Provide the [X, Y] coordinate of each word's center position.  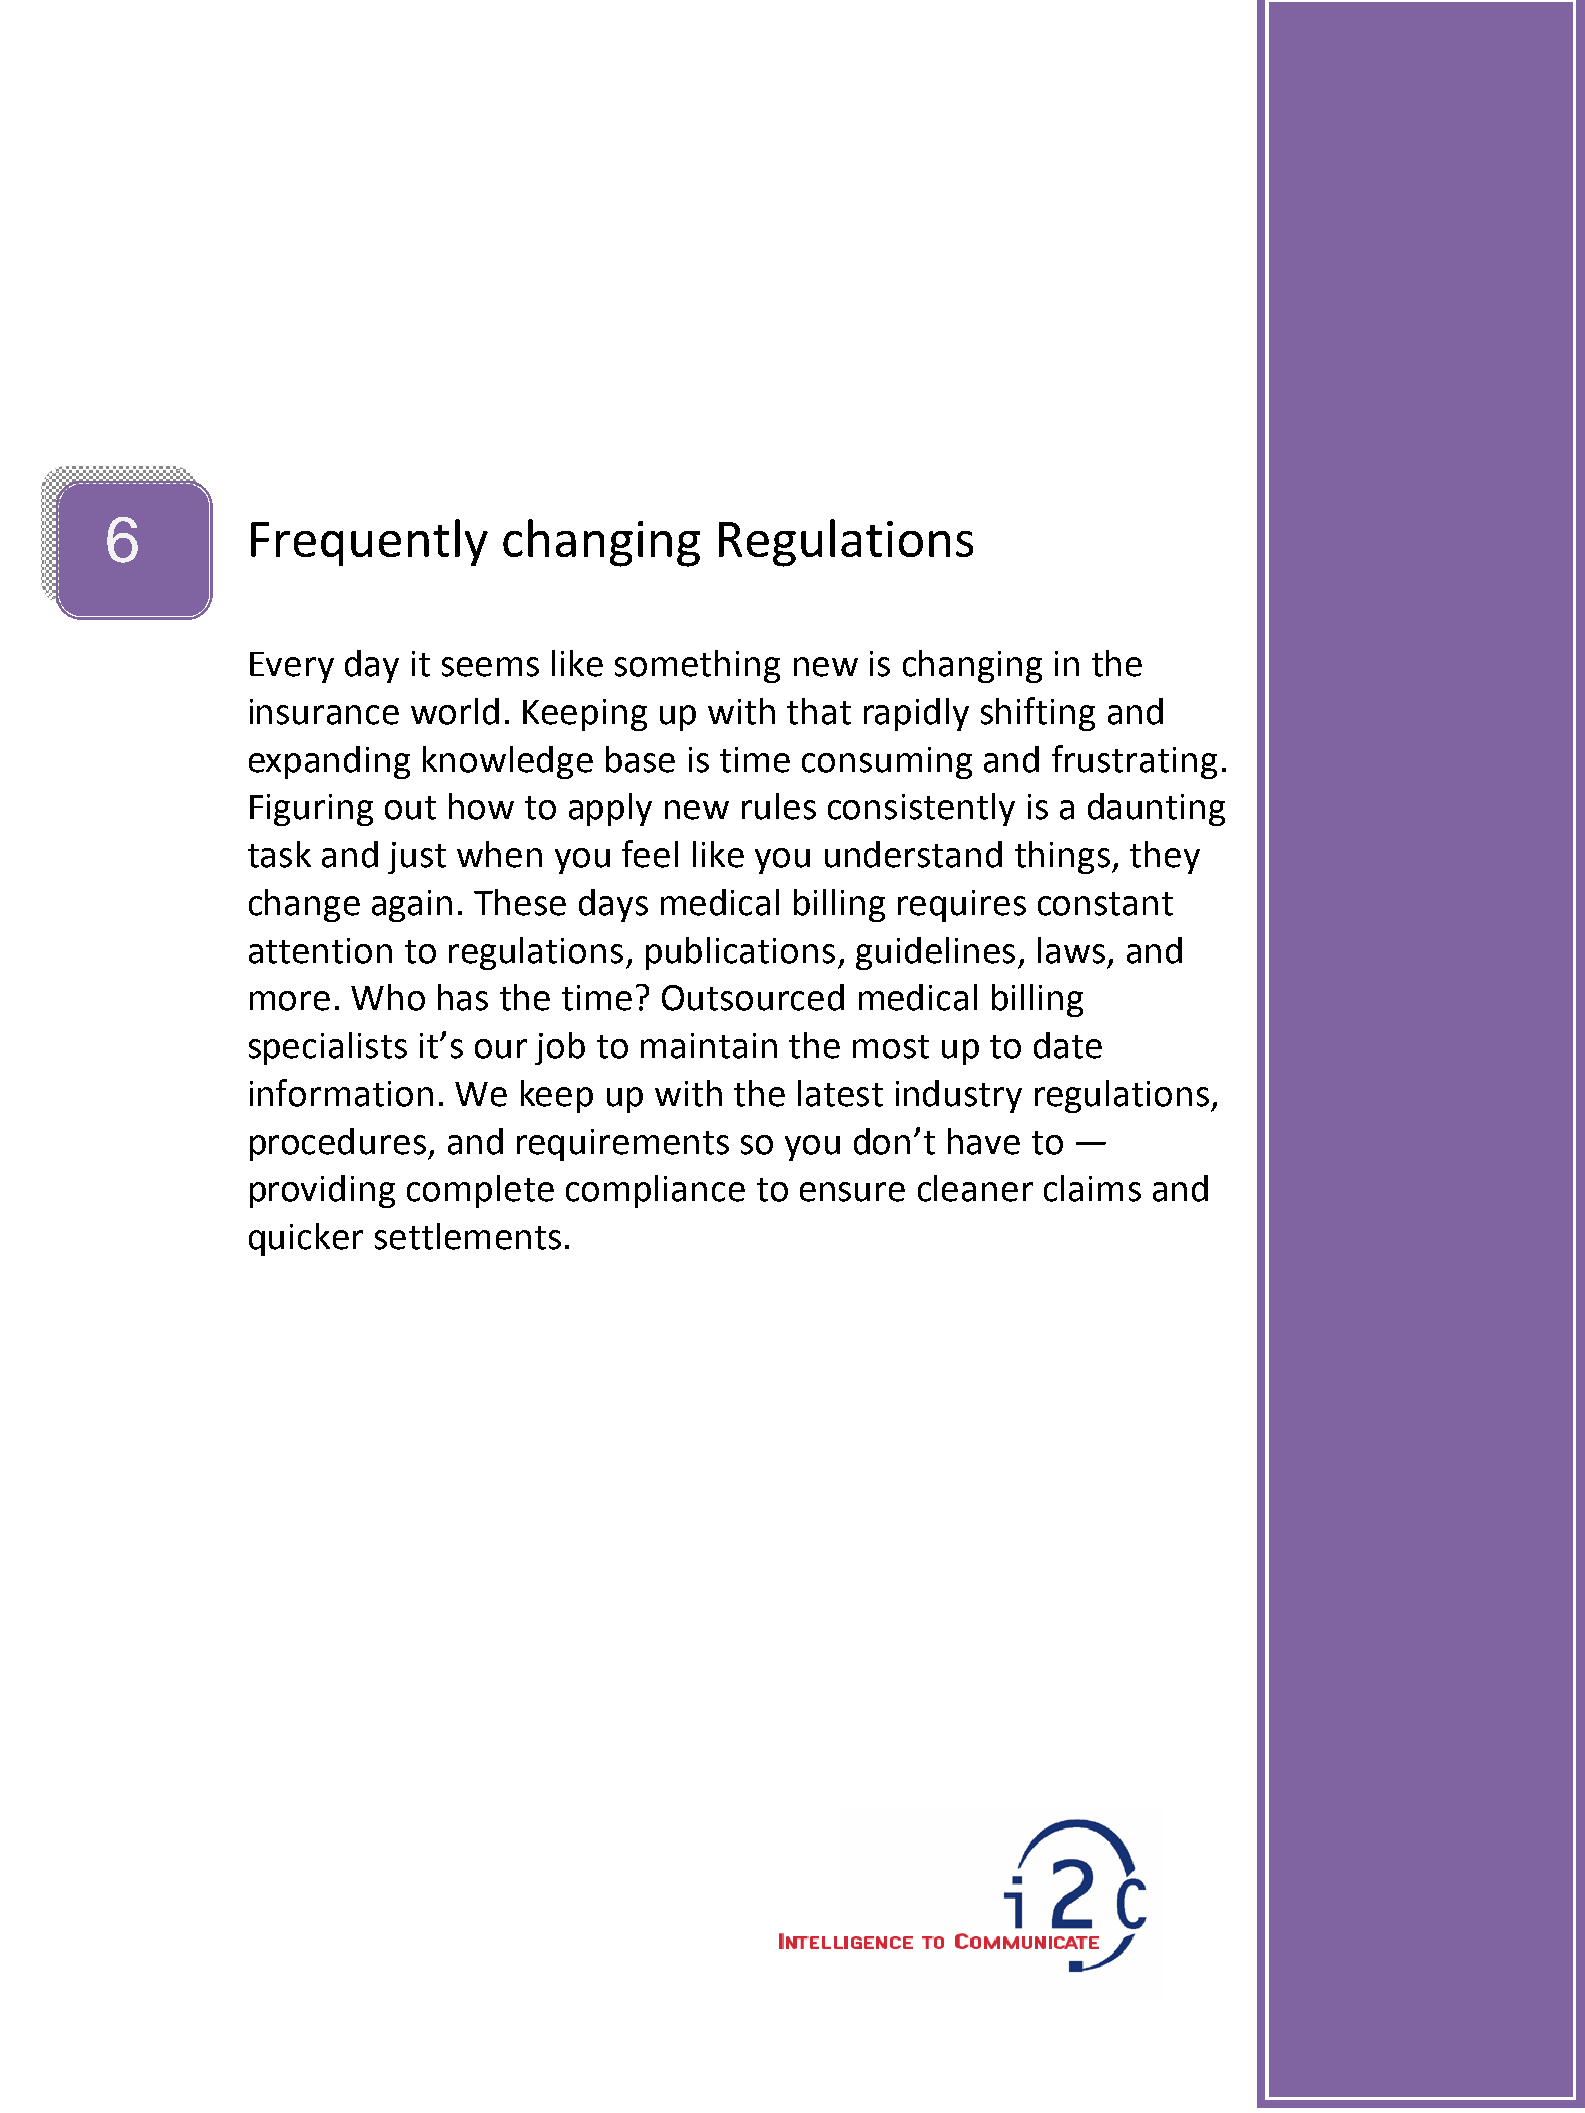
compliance [655, 1191]
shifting [1038, 714]
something [697, 666]
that [819, 711]
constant [1105, 904]
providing [322, 1191]
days [613, 905]
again [412, 906]
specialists [328, 1048]
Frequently [369, 542]
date [1068, 1045]
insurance [324, 712]
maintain [709, 1046]
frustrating [1134, 762]
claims [1092, 1188]
